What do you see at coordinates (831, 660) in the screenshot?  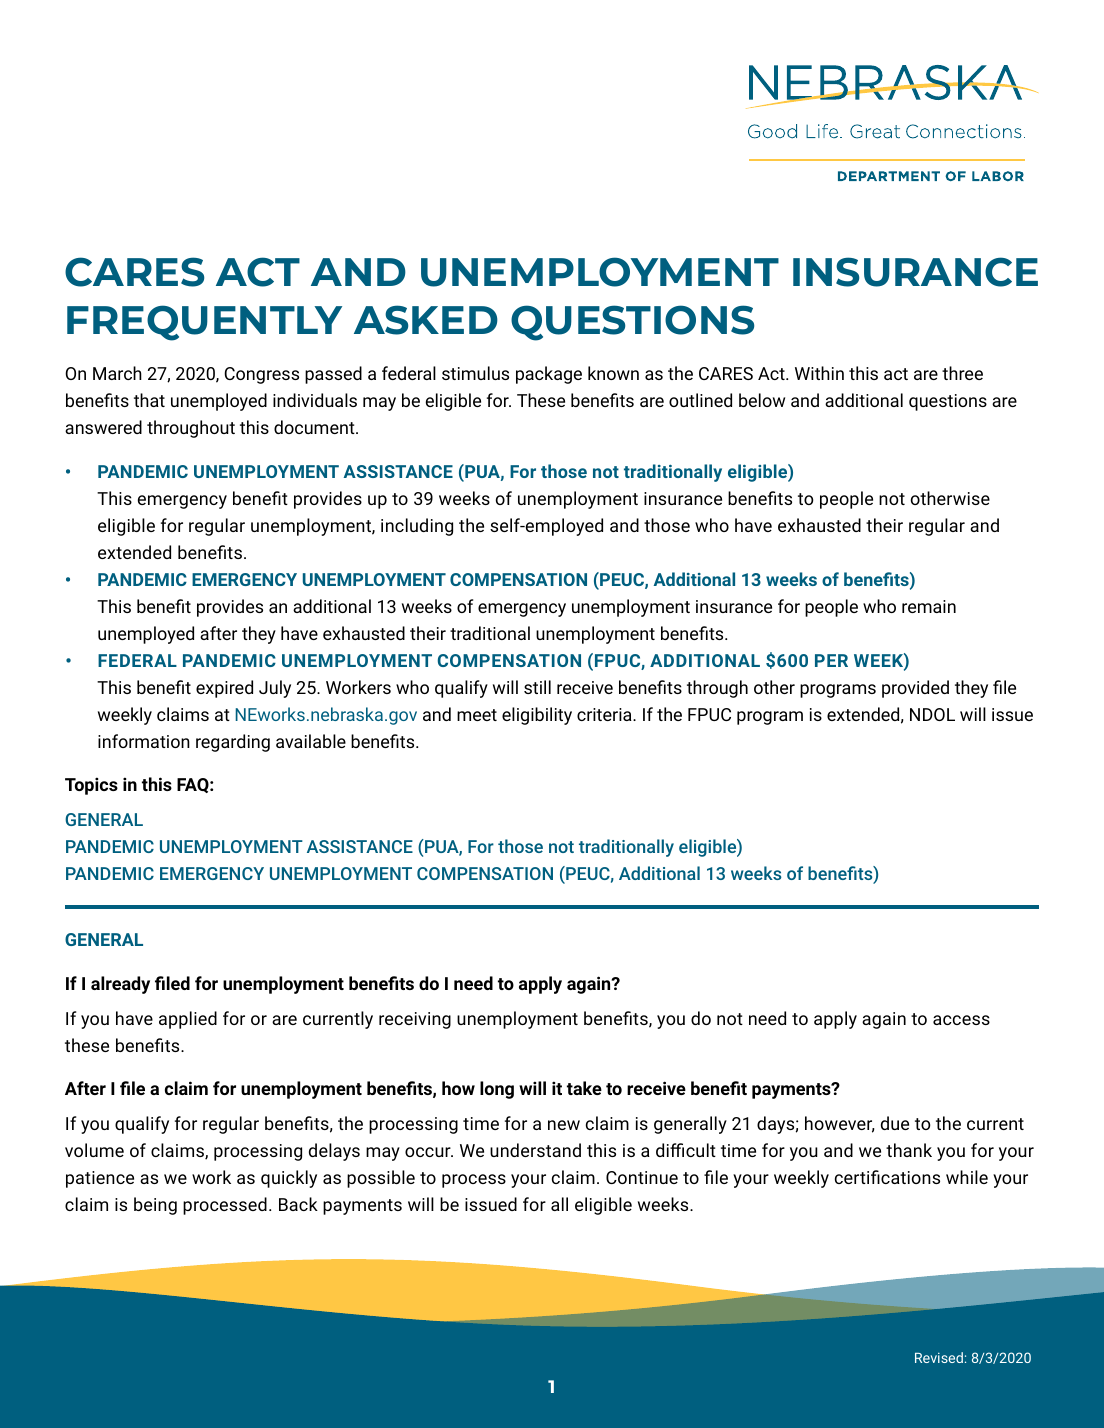 I see `PER` at bounding box center [831, 660].
